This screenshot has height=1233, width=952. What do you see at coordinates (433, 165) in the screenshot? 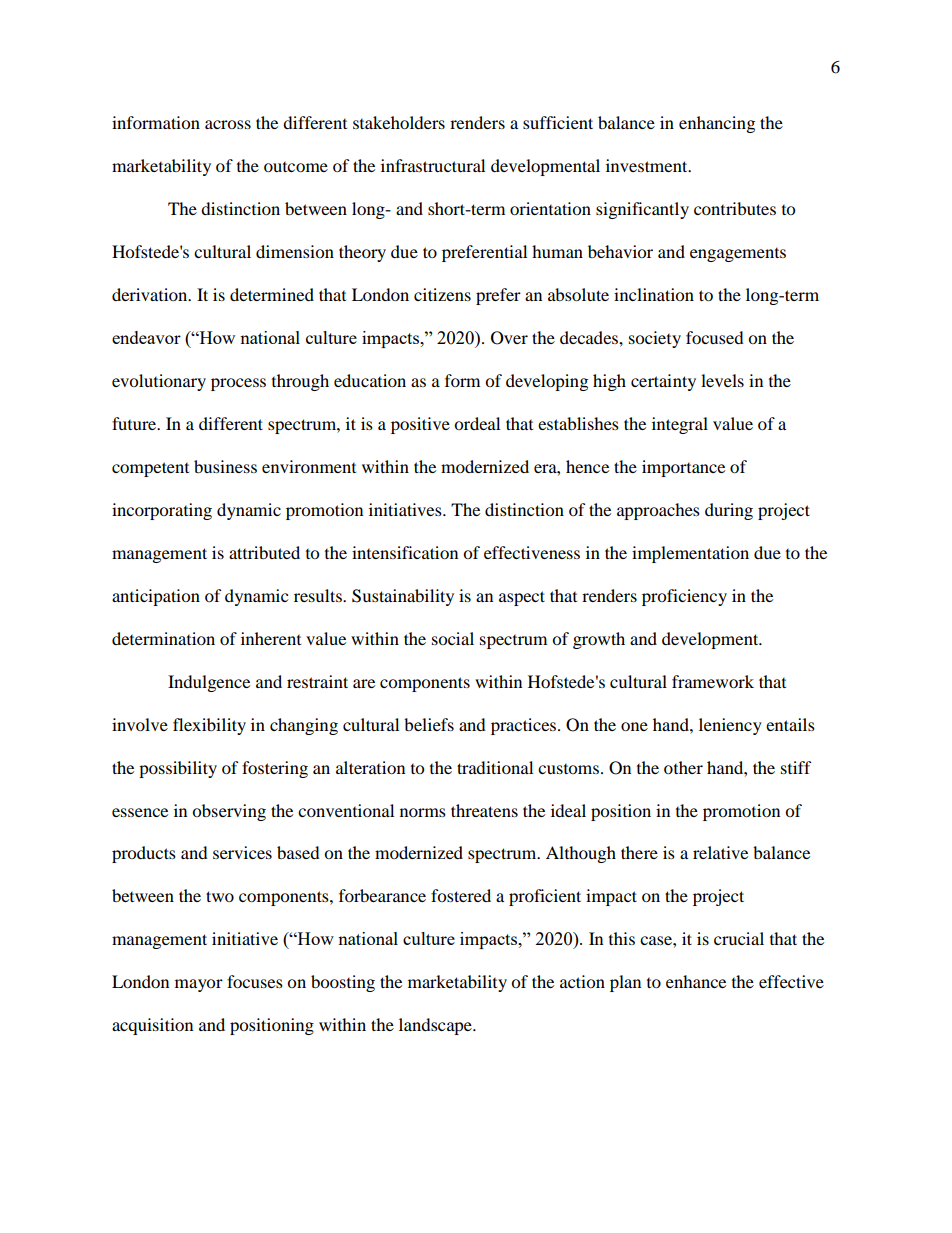
I see `infrastructural` at bounding box center [433, 165].
